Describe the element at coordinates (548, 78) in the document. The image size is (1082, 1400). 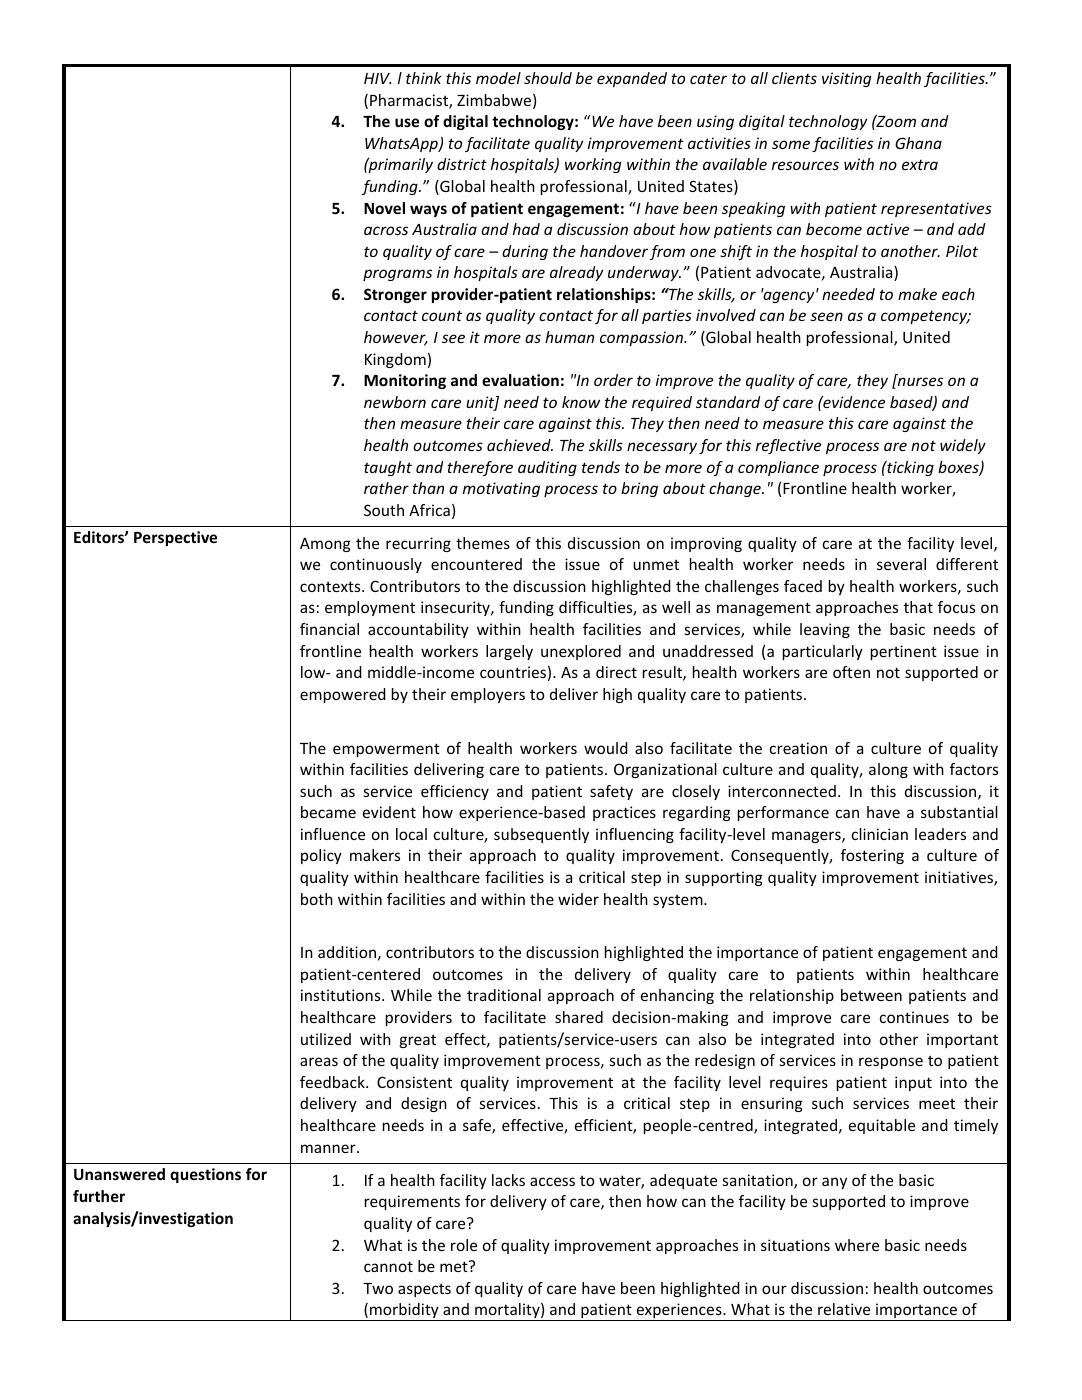
I see `should` at that location.
